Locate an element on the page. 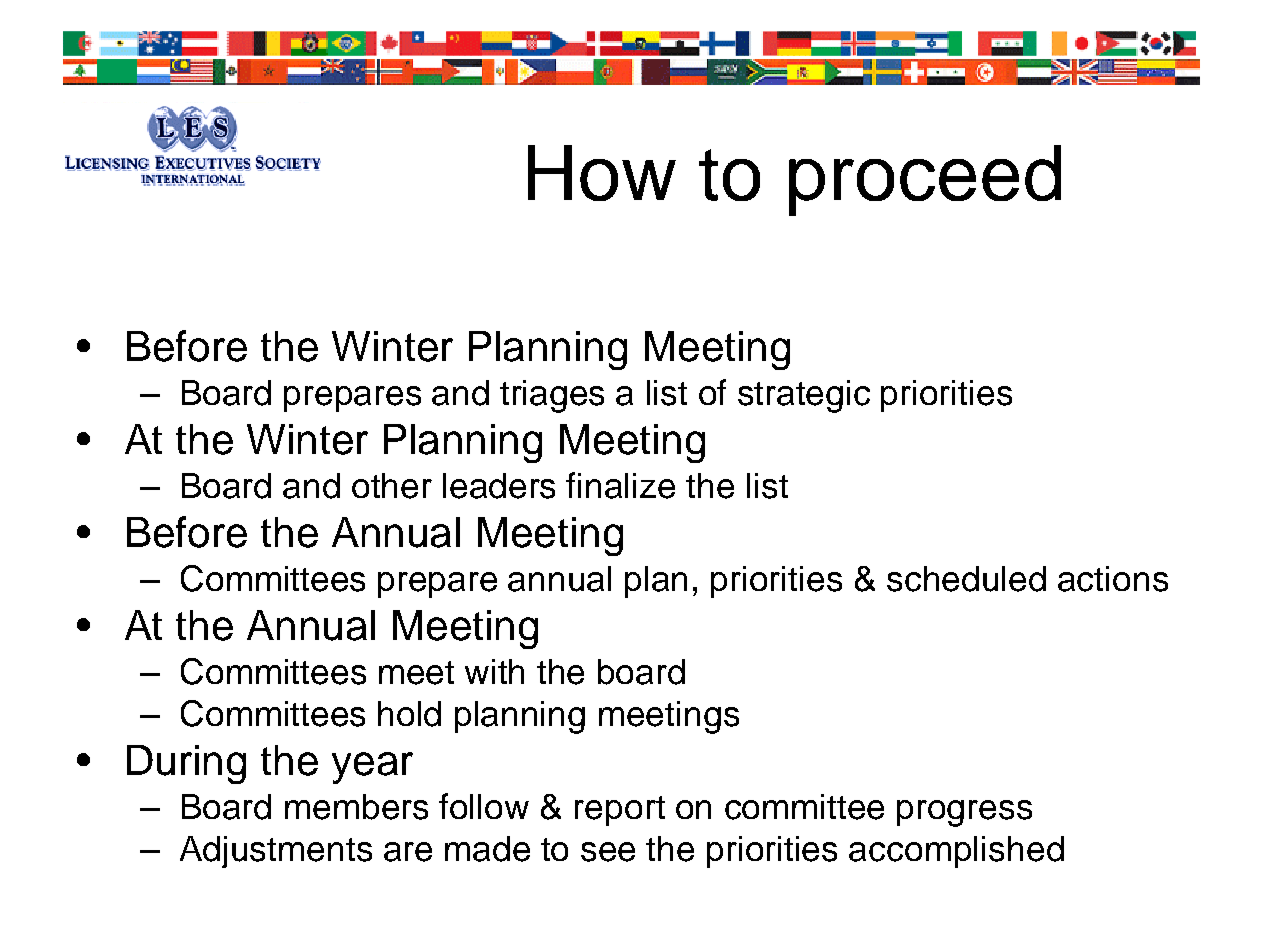  hold is located at coordinates (409, 714).
